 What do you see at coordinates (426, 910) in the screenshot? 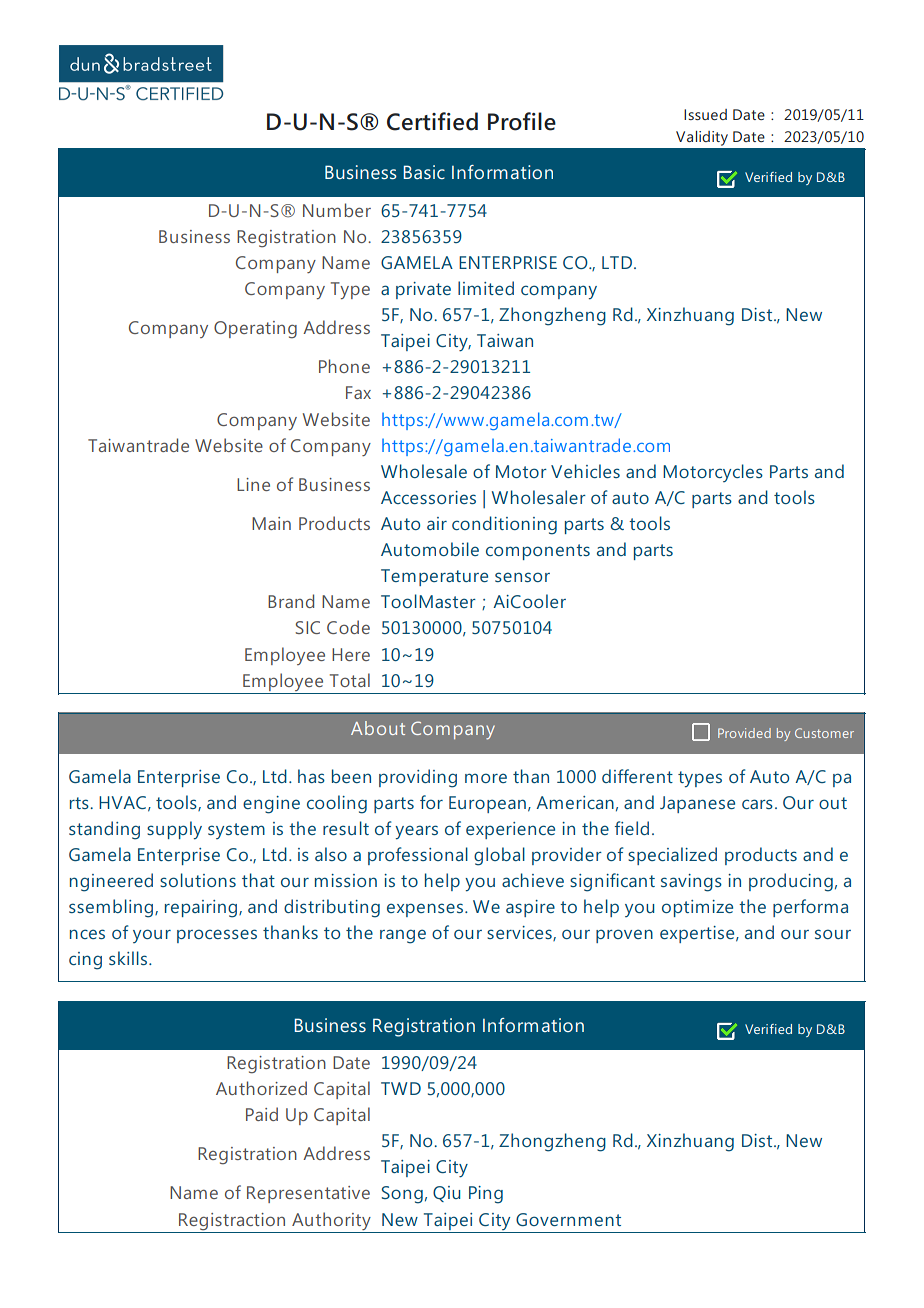
I see `expenses` at bounding box center [426, 910].
